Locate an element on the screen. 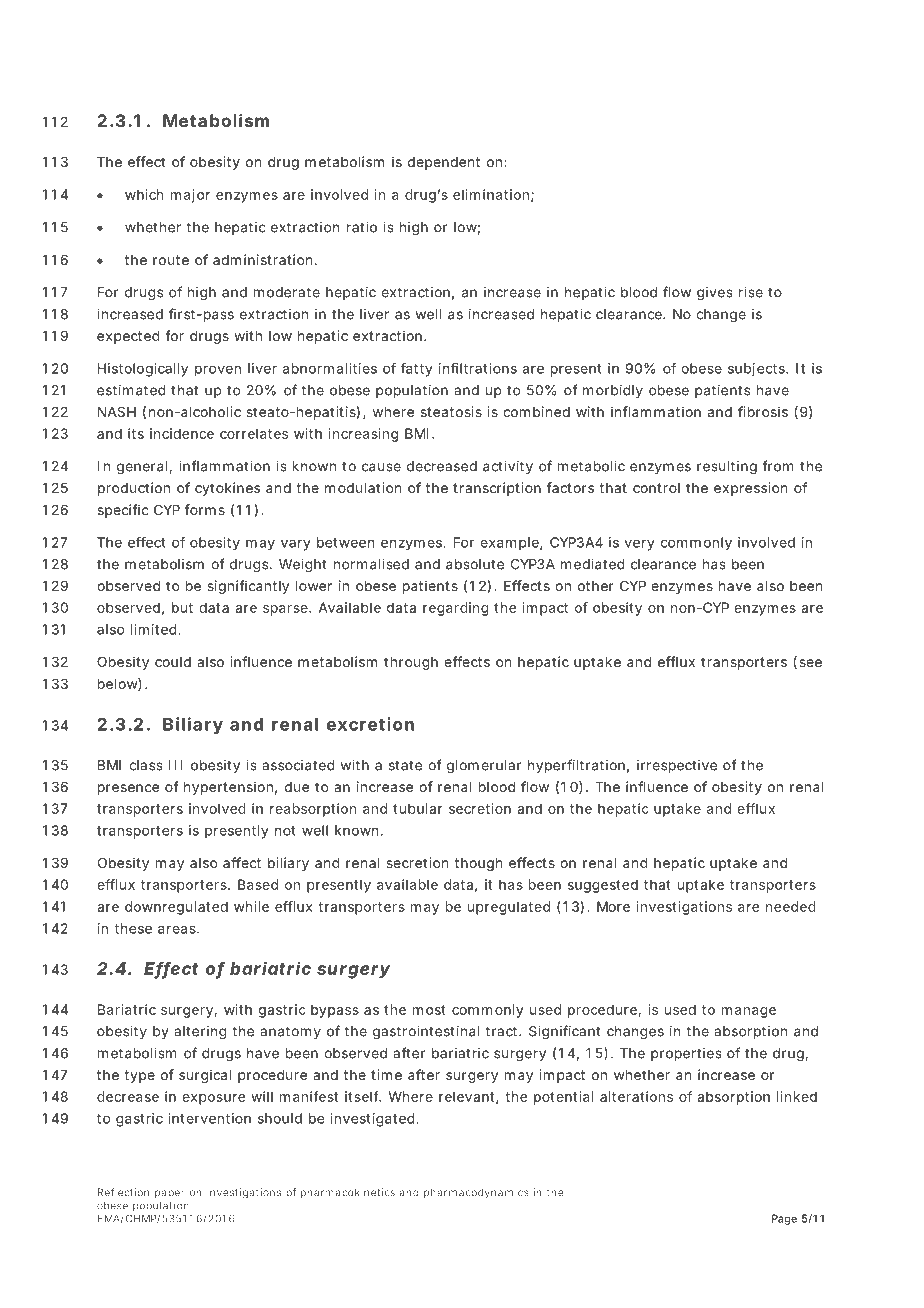 Image resolution: width=924 pixels, height=1308 pixels. incidence is located at coordinates (182, 433).
